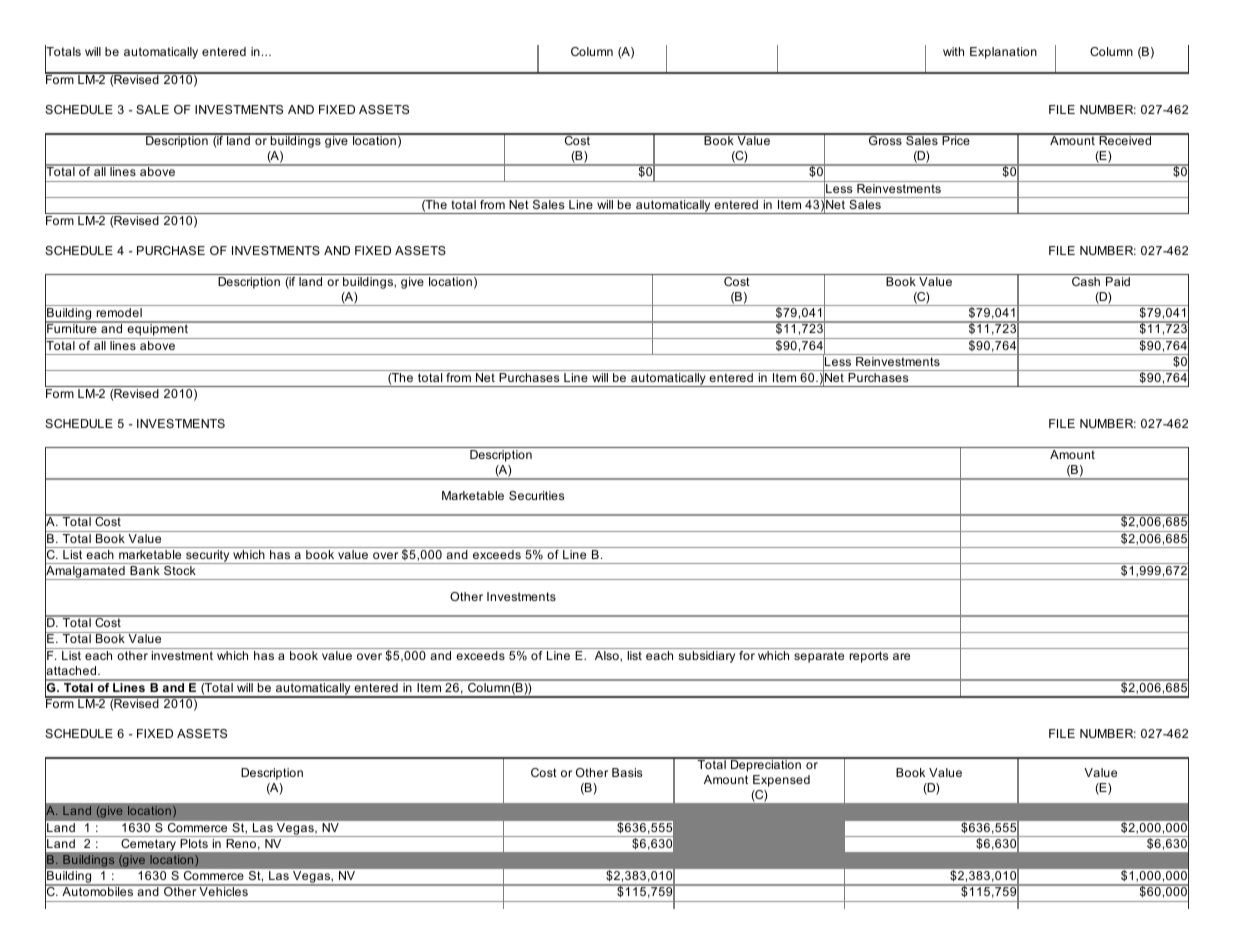 The height and width of the screenshot is (952, 1233). What do you see at coordinates (208, 557) in the screenshot?
I see `security` at bounding box center [208, 557].
